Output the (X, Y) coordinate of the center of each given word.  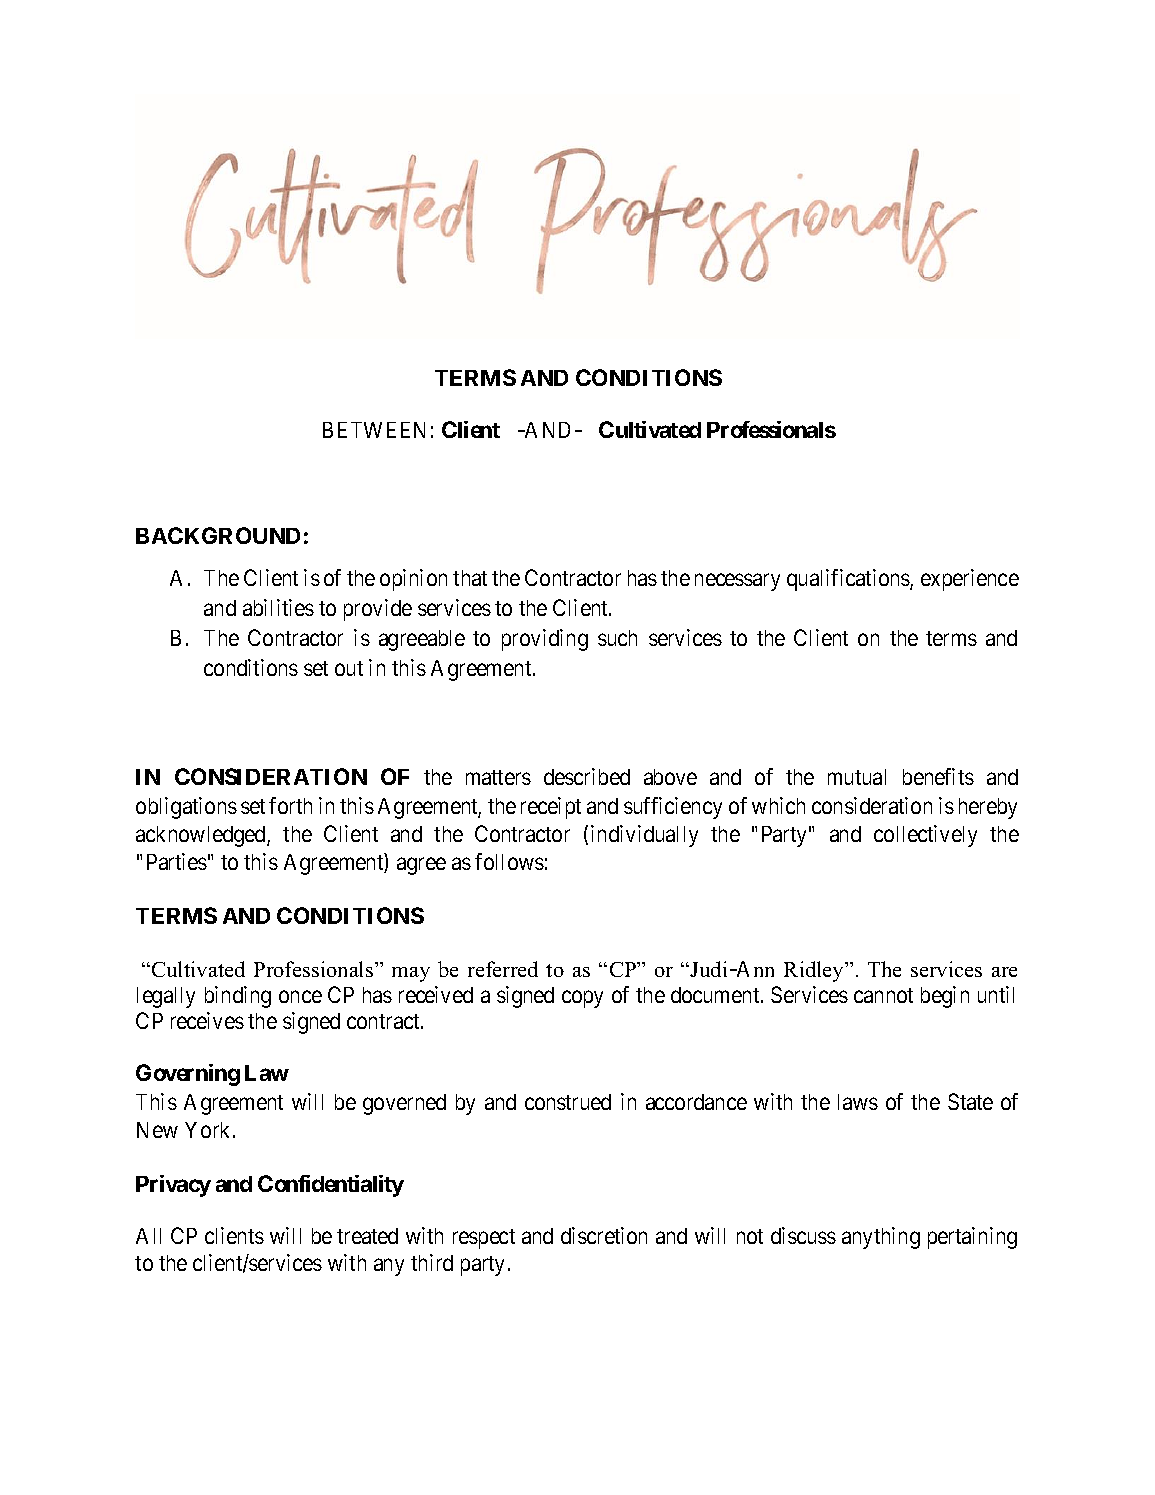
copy (582, 999)
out (349, 668)
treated (367, 1236)
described (587, 776)
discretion (604, 1235)
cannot (883, 995)
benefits (938, 776)
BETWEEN (374, 430)
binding (238, 997)
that (470, 578)
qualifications (849, 580)
